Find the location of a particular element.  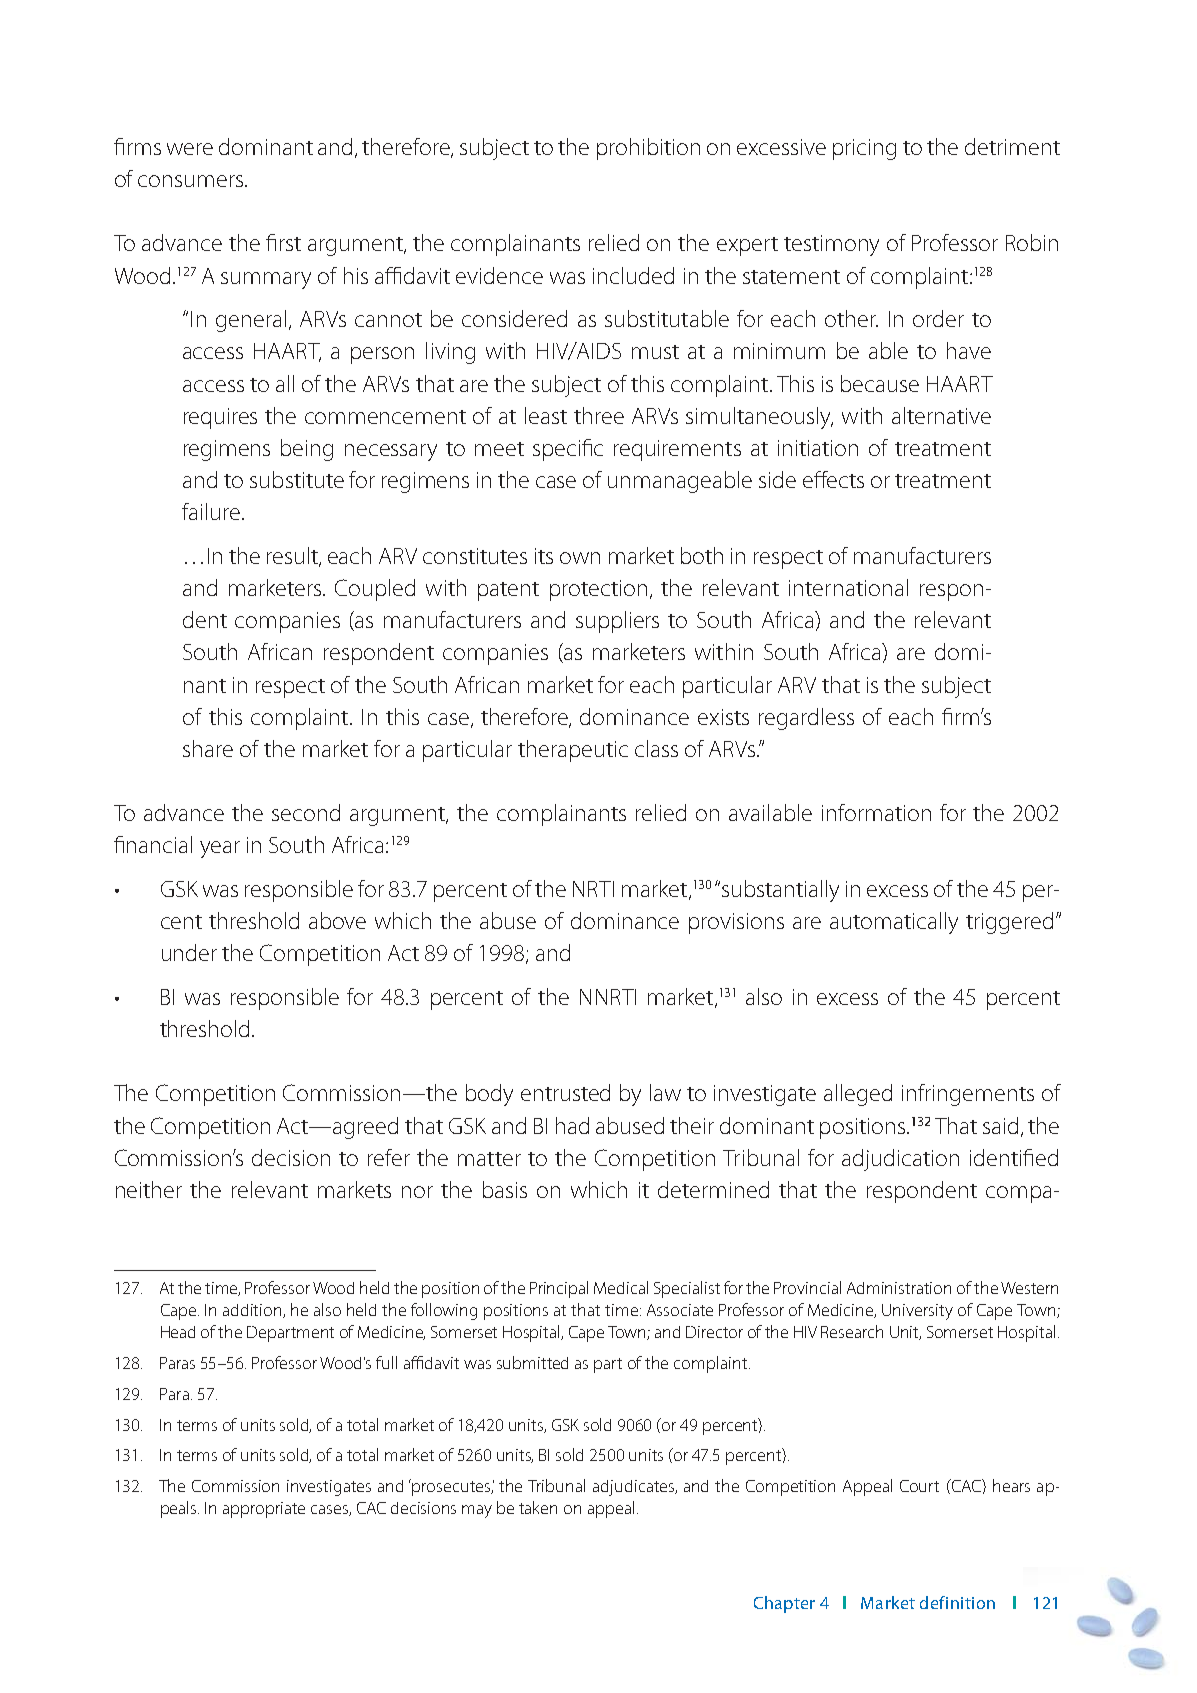

prohibition is located at coordinates (648, 149).
